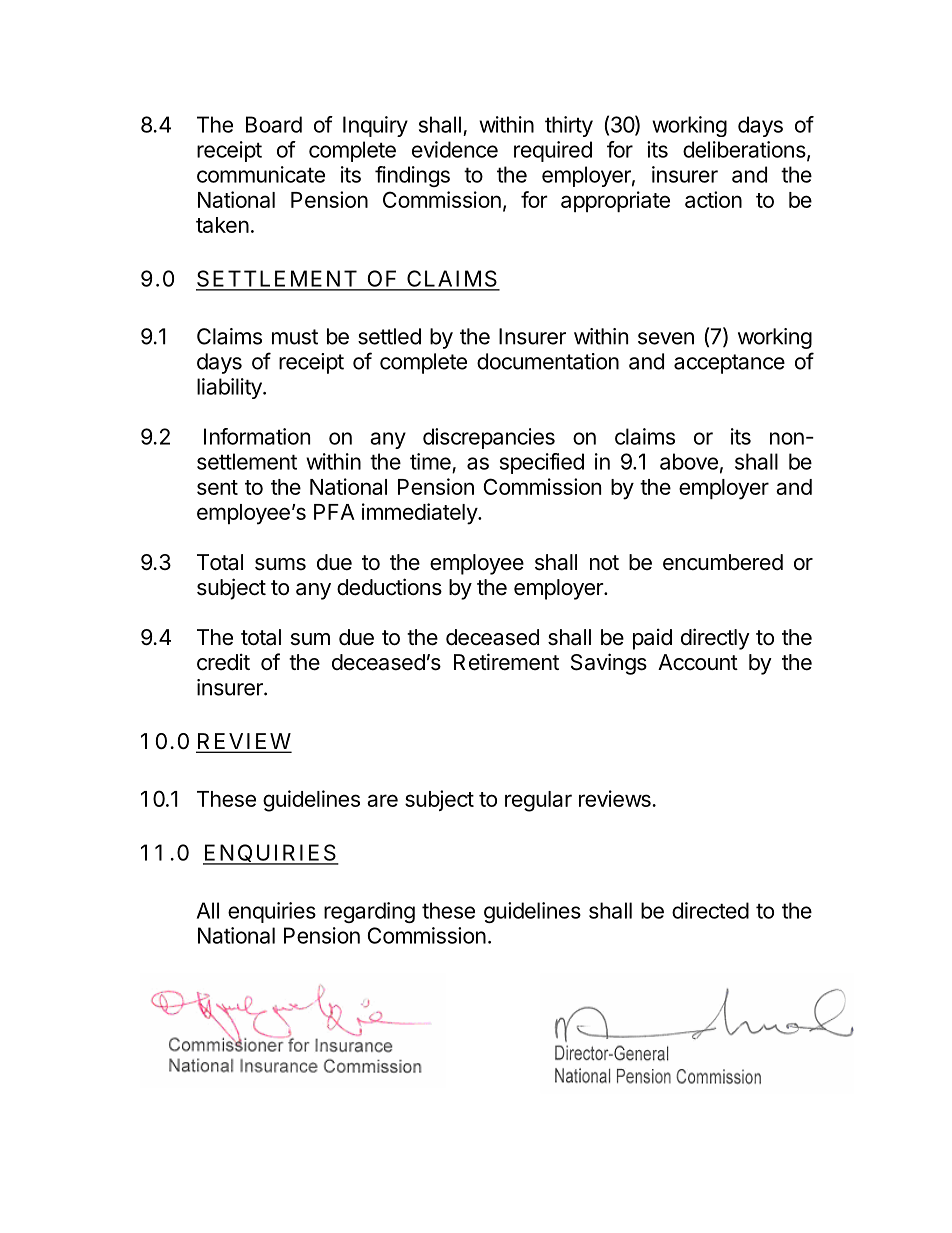  What do you see at coordinates (745, 150) in the image?
I see `deliberations` at bounding box center [745, 150].
